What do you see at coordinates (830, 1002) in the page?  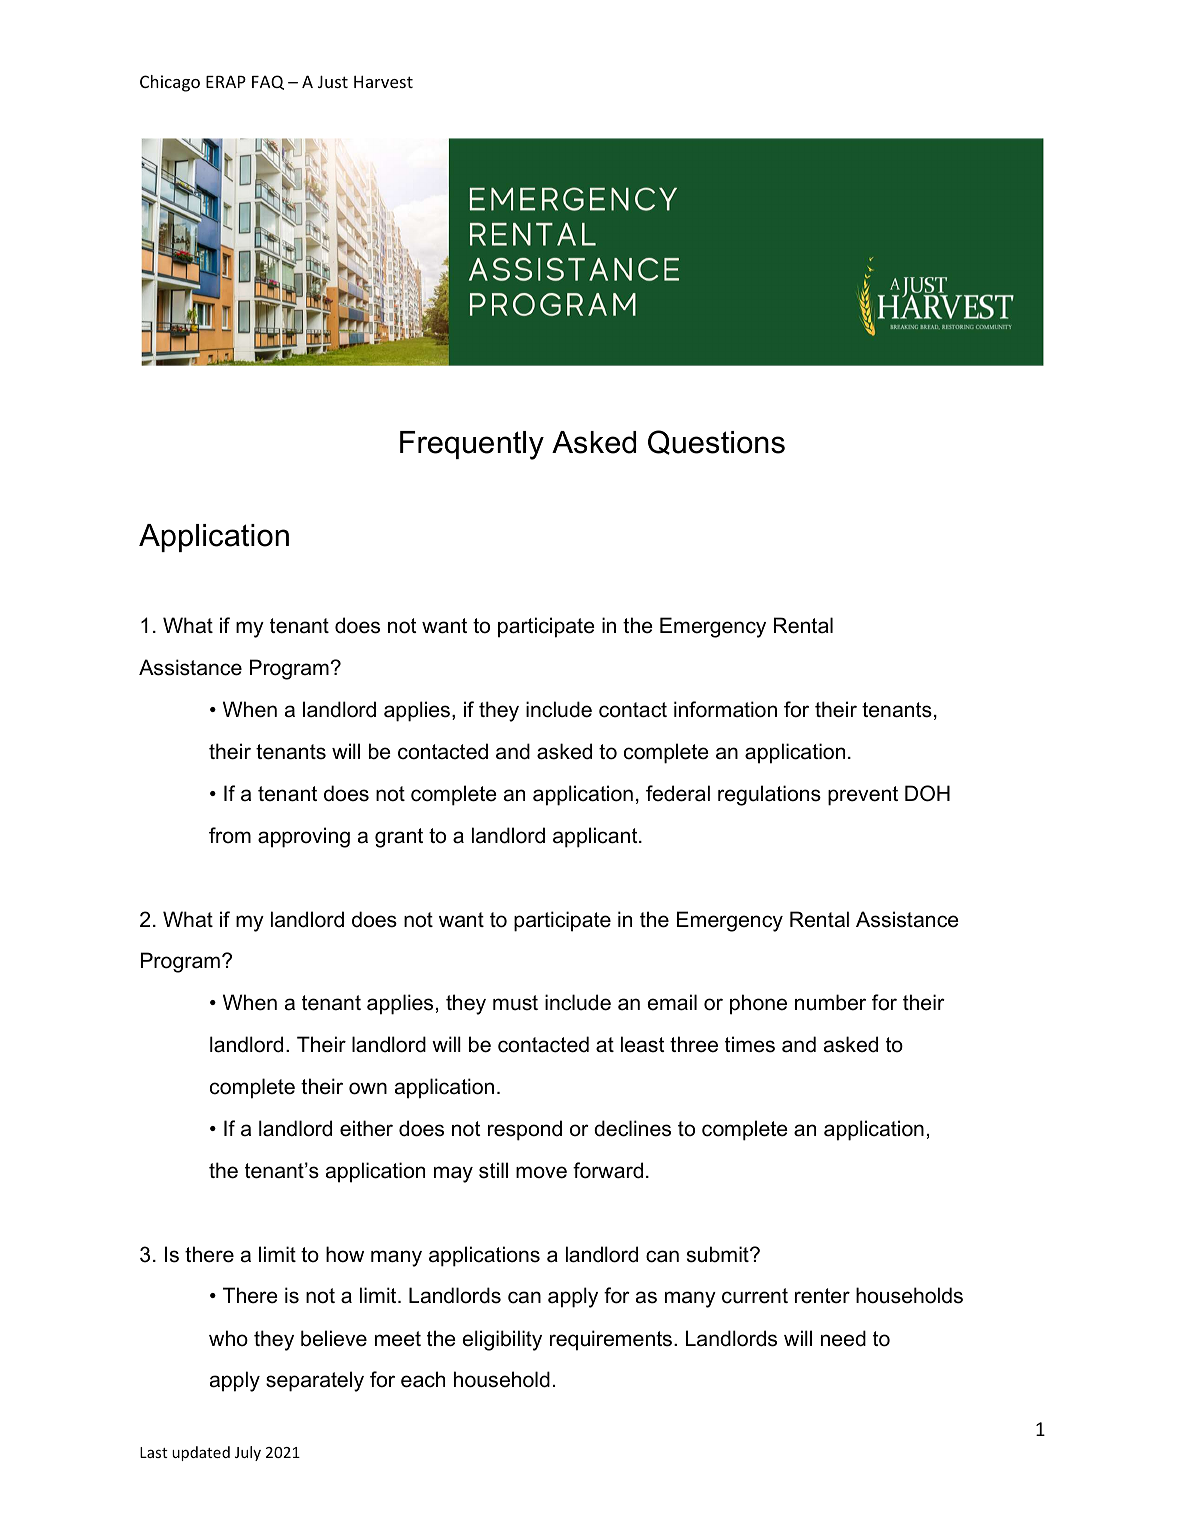 I see `number` at bounding box center [830, 1002].
